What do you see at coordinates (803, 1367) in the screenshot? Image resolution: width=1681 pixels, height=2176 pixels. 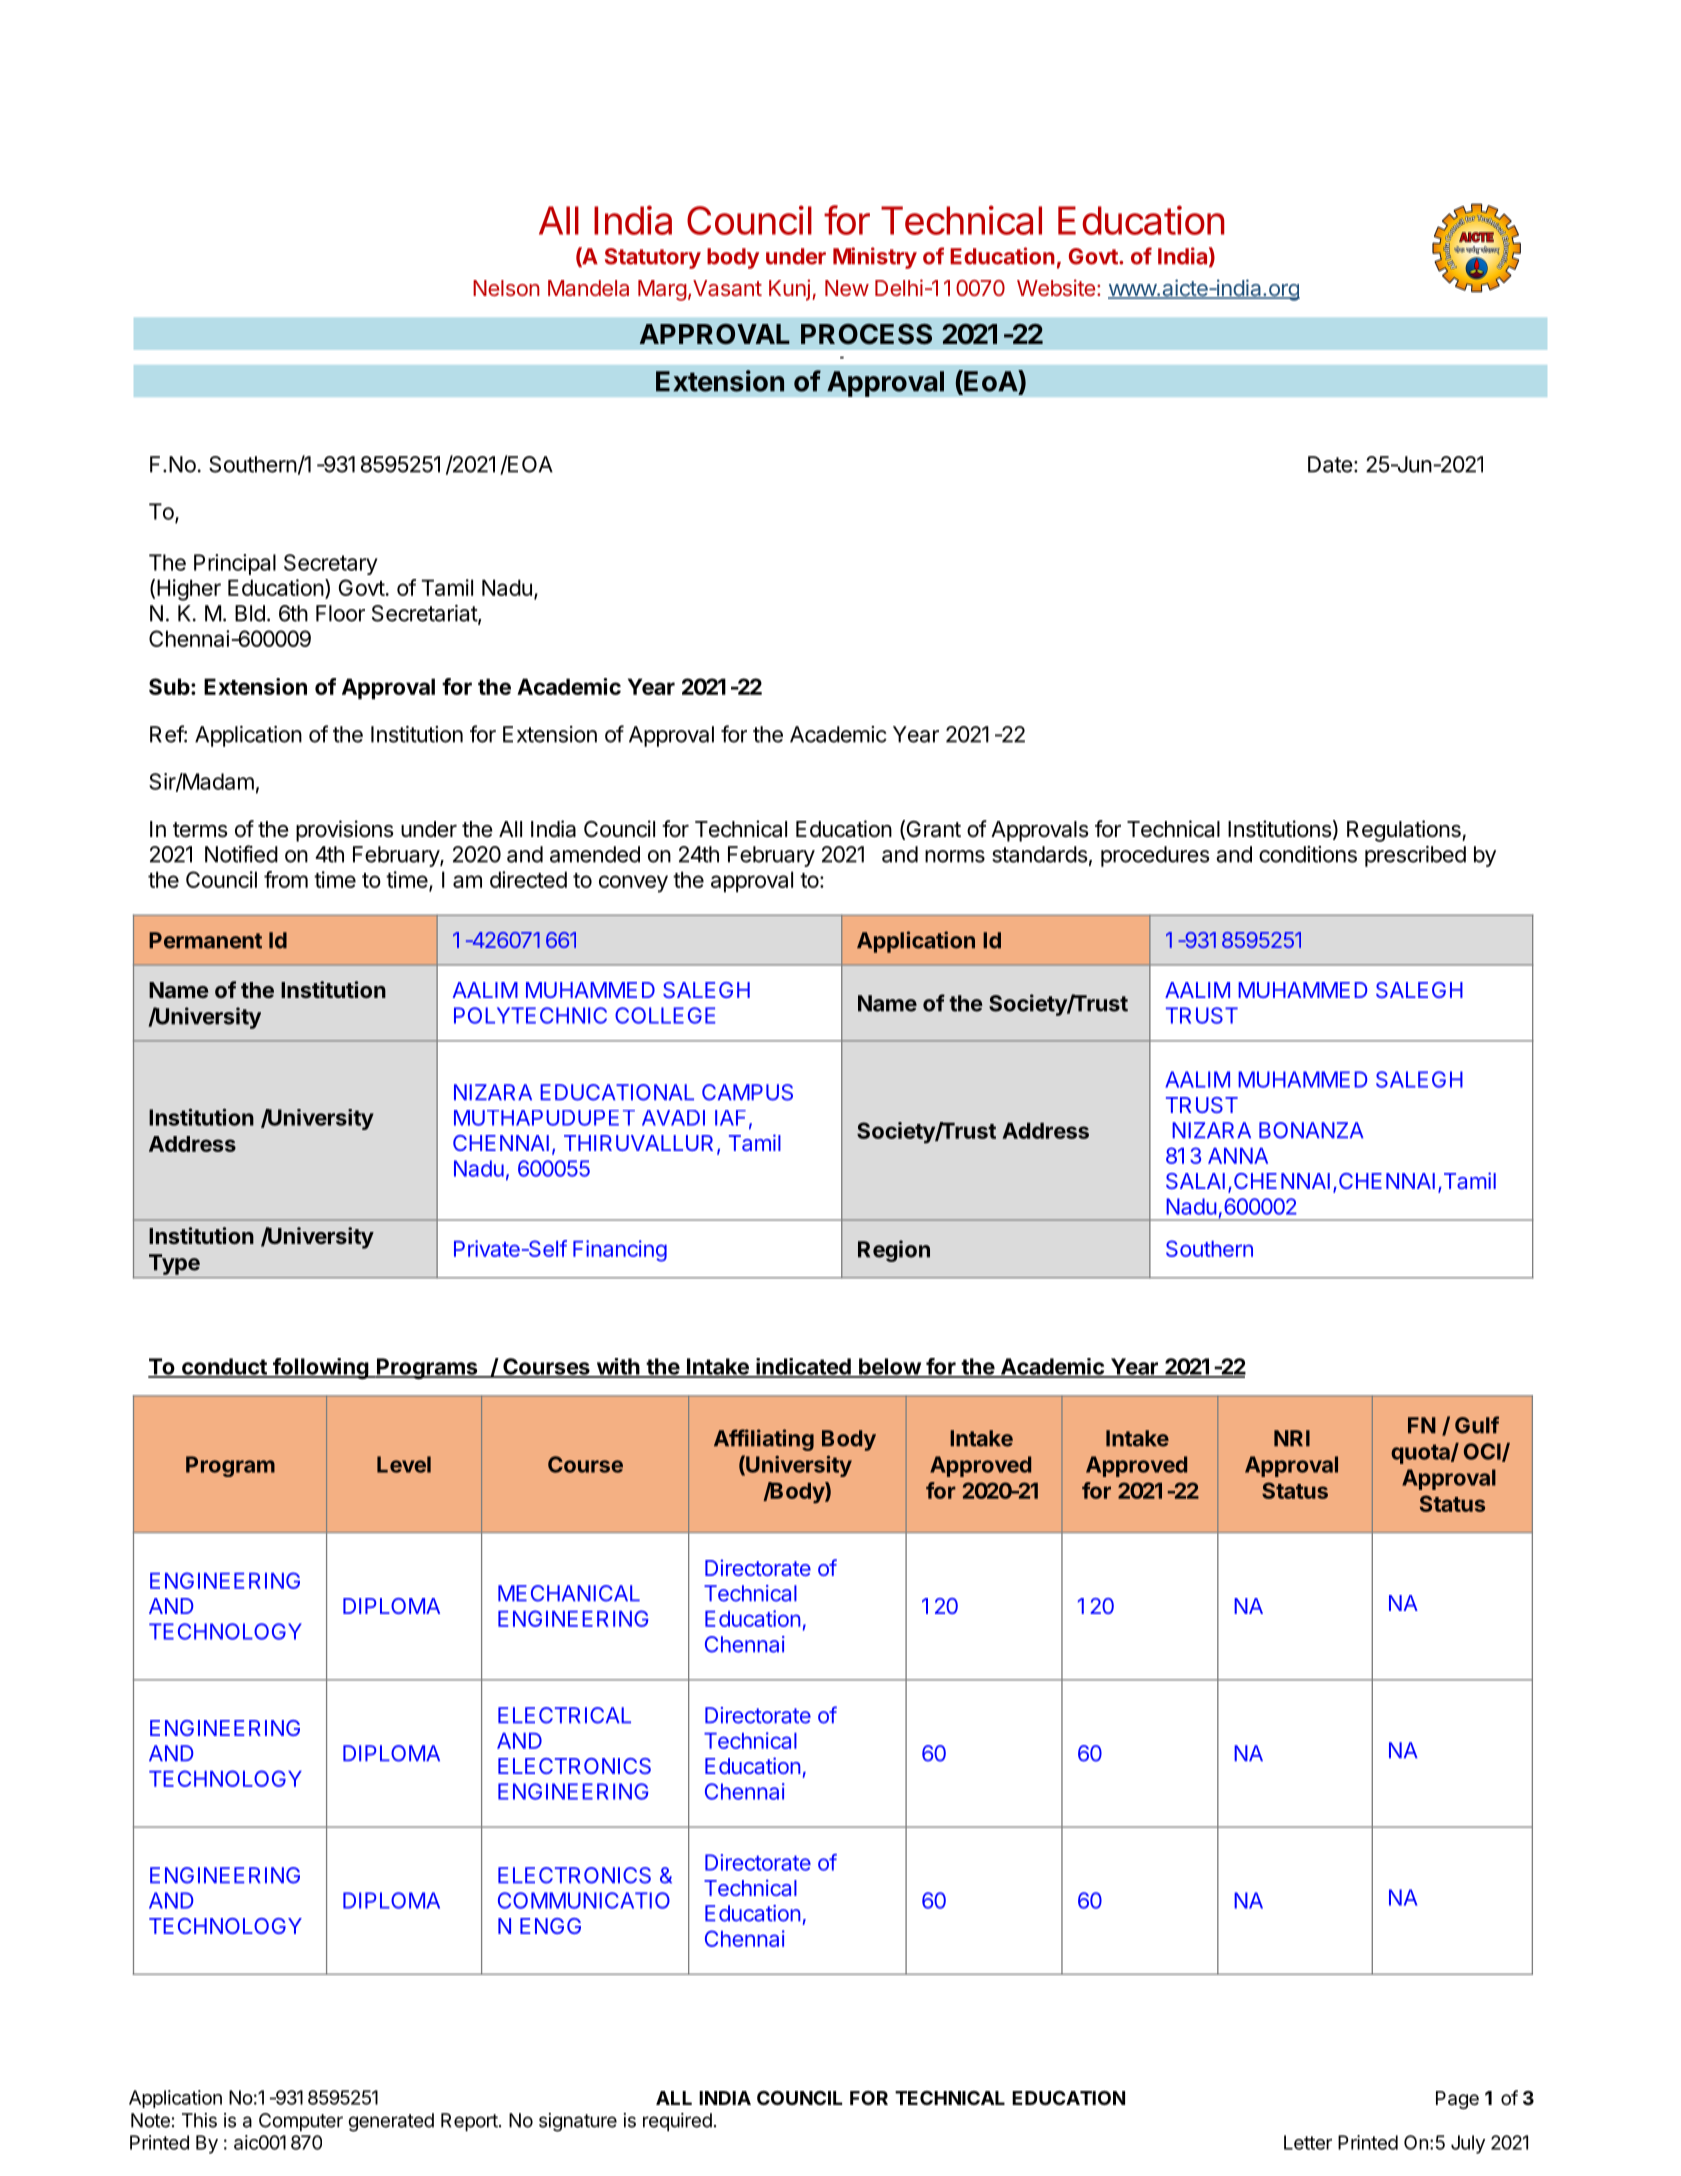 I see `indicated` at bounding box center [803, 1367].
